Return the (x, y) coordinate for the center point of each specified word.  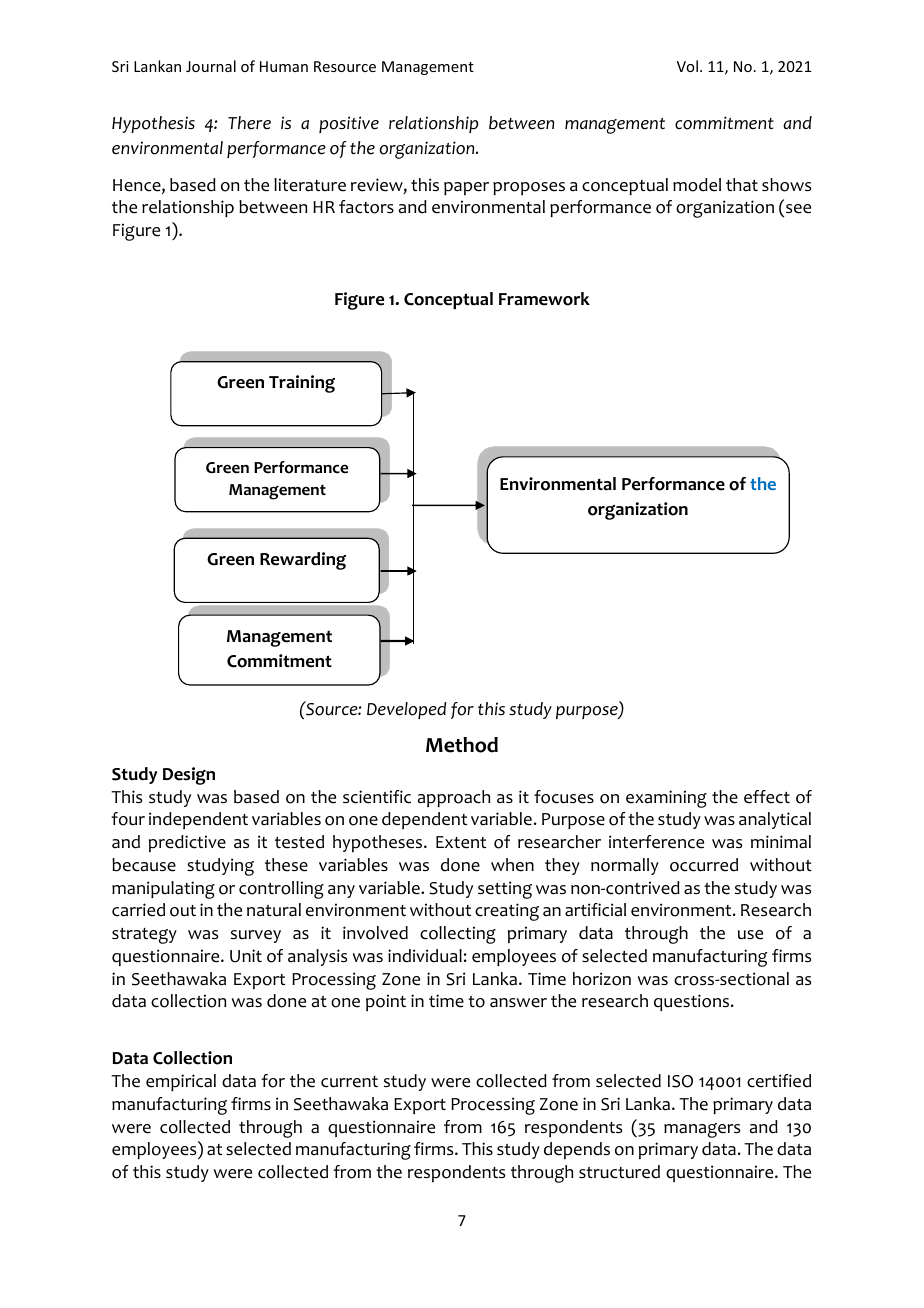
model (697, 185)
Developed (407, 710)
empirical (181, 1082)
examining (666, 799)
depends (577, 1150)
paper (466, 188)
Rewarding (303, 561)
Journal (211, 66)
